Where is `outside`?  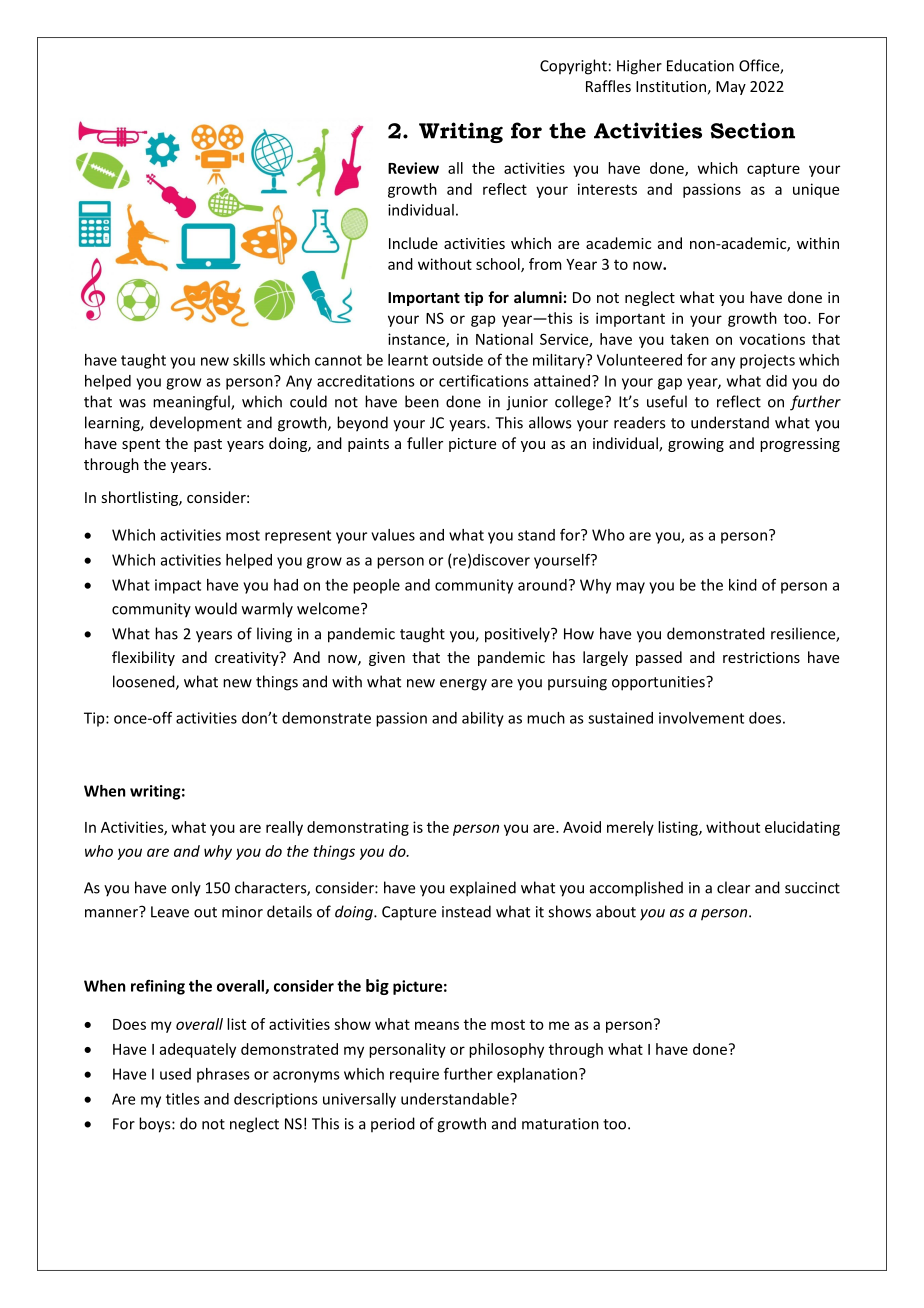 outside is located at coordinates (457, 360).
